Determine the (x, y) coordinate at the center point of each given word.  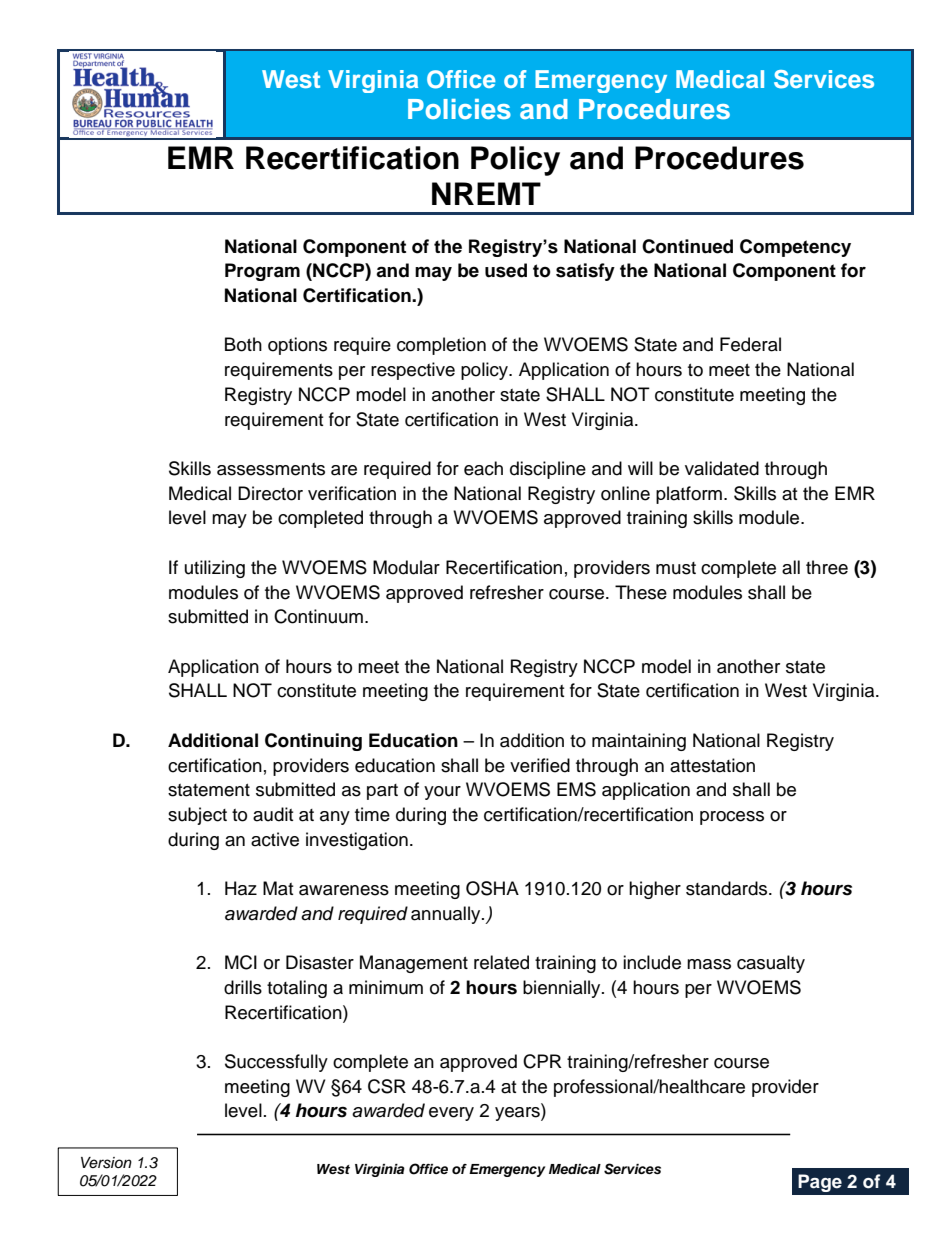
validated (722, 468)
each (483, 468)
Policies (459, 109)
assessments (271, 469)
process (732, 818)
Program (262, 272)
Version (106, 1163)
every (451, 1114)
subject (197, 816)
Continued (687, 246)
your (442, 793)
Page (820, 1183)
